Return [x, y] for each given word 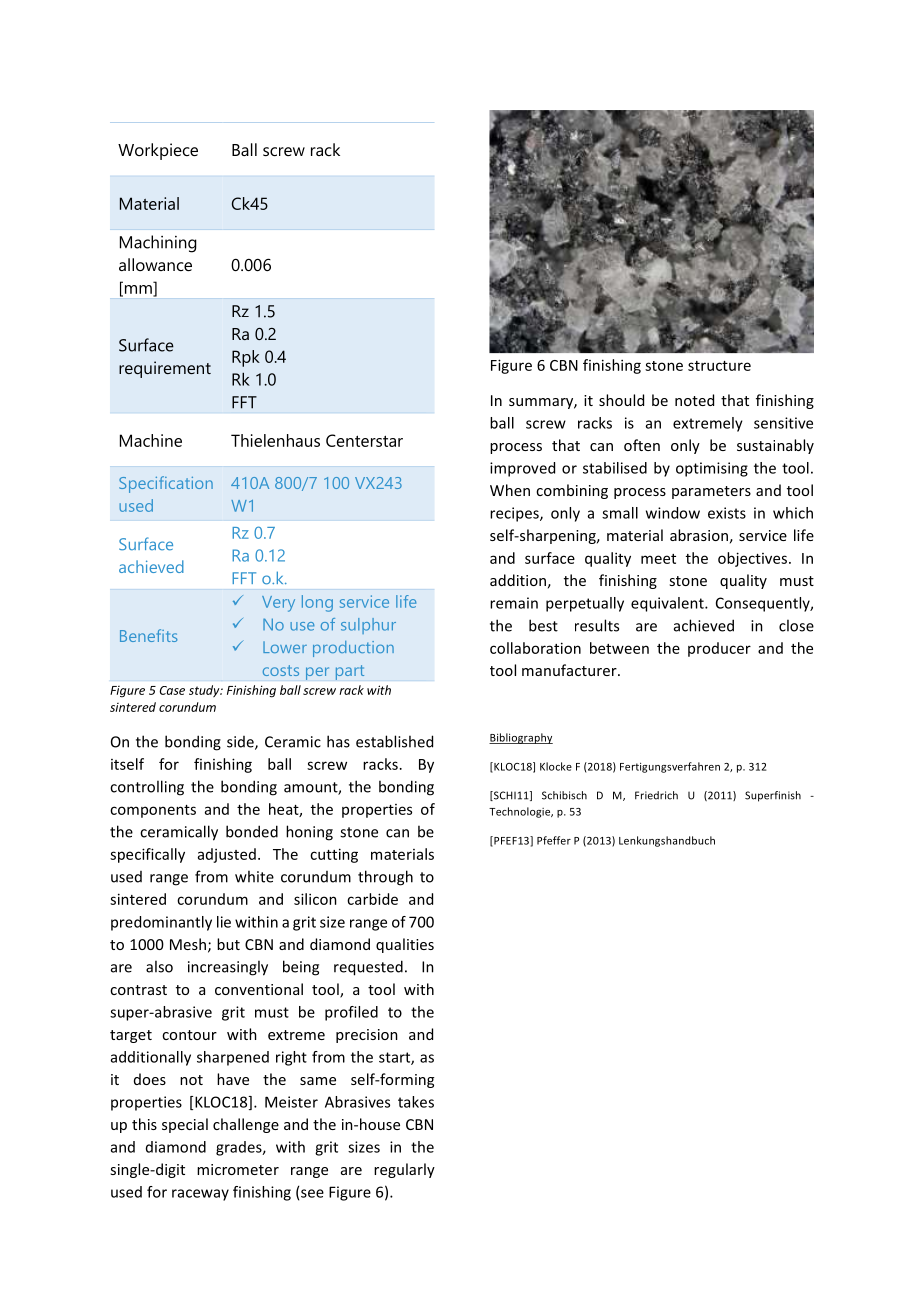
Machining [158, 244]
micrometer [238, 1169]
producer [719, 649]
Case [172, 690]
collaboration [535, 648]
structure [719, 366]
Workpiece [158, 151]
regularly [404, 1170]
